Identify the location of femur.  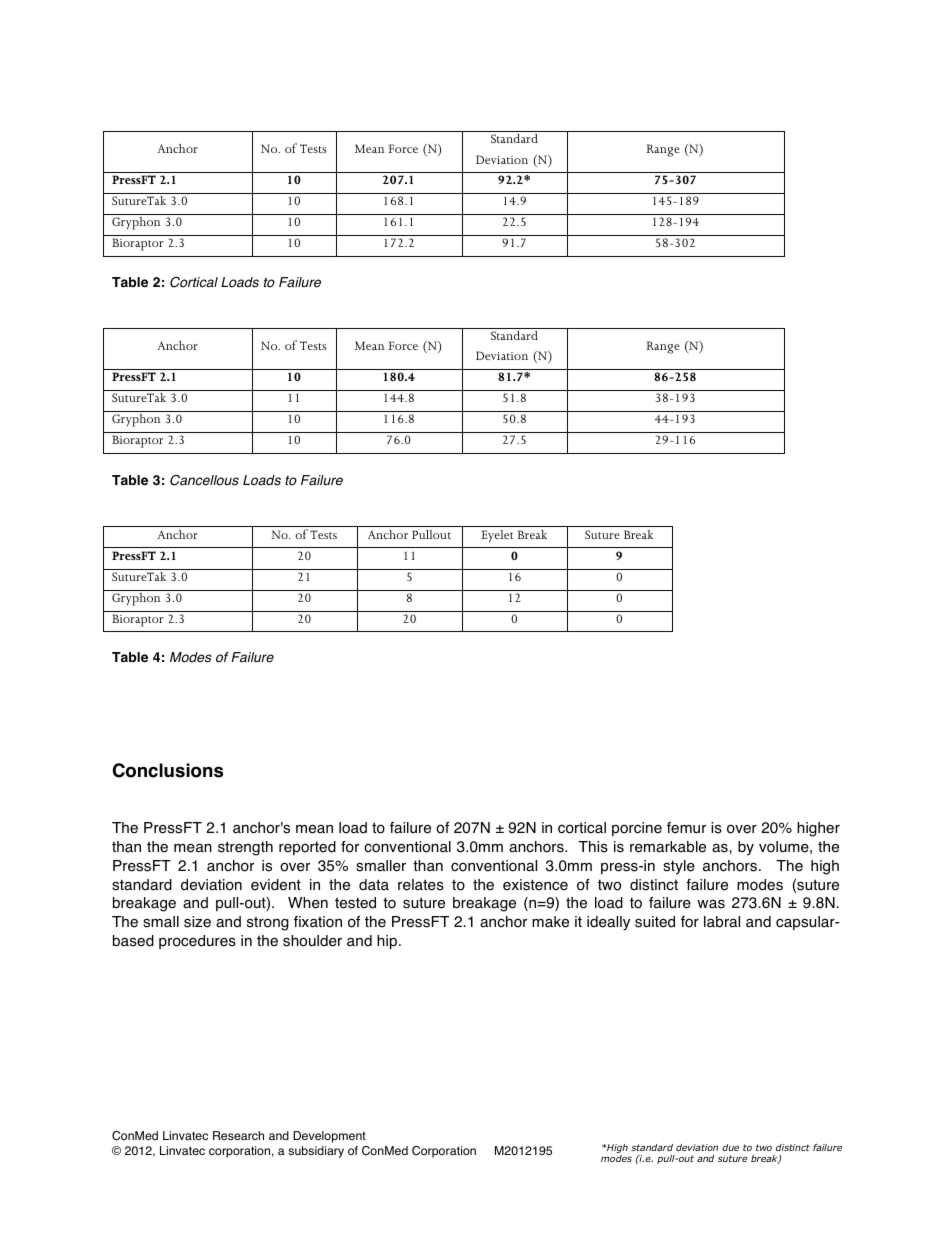
(686, 828).
